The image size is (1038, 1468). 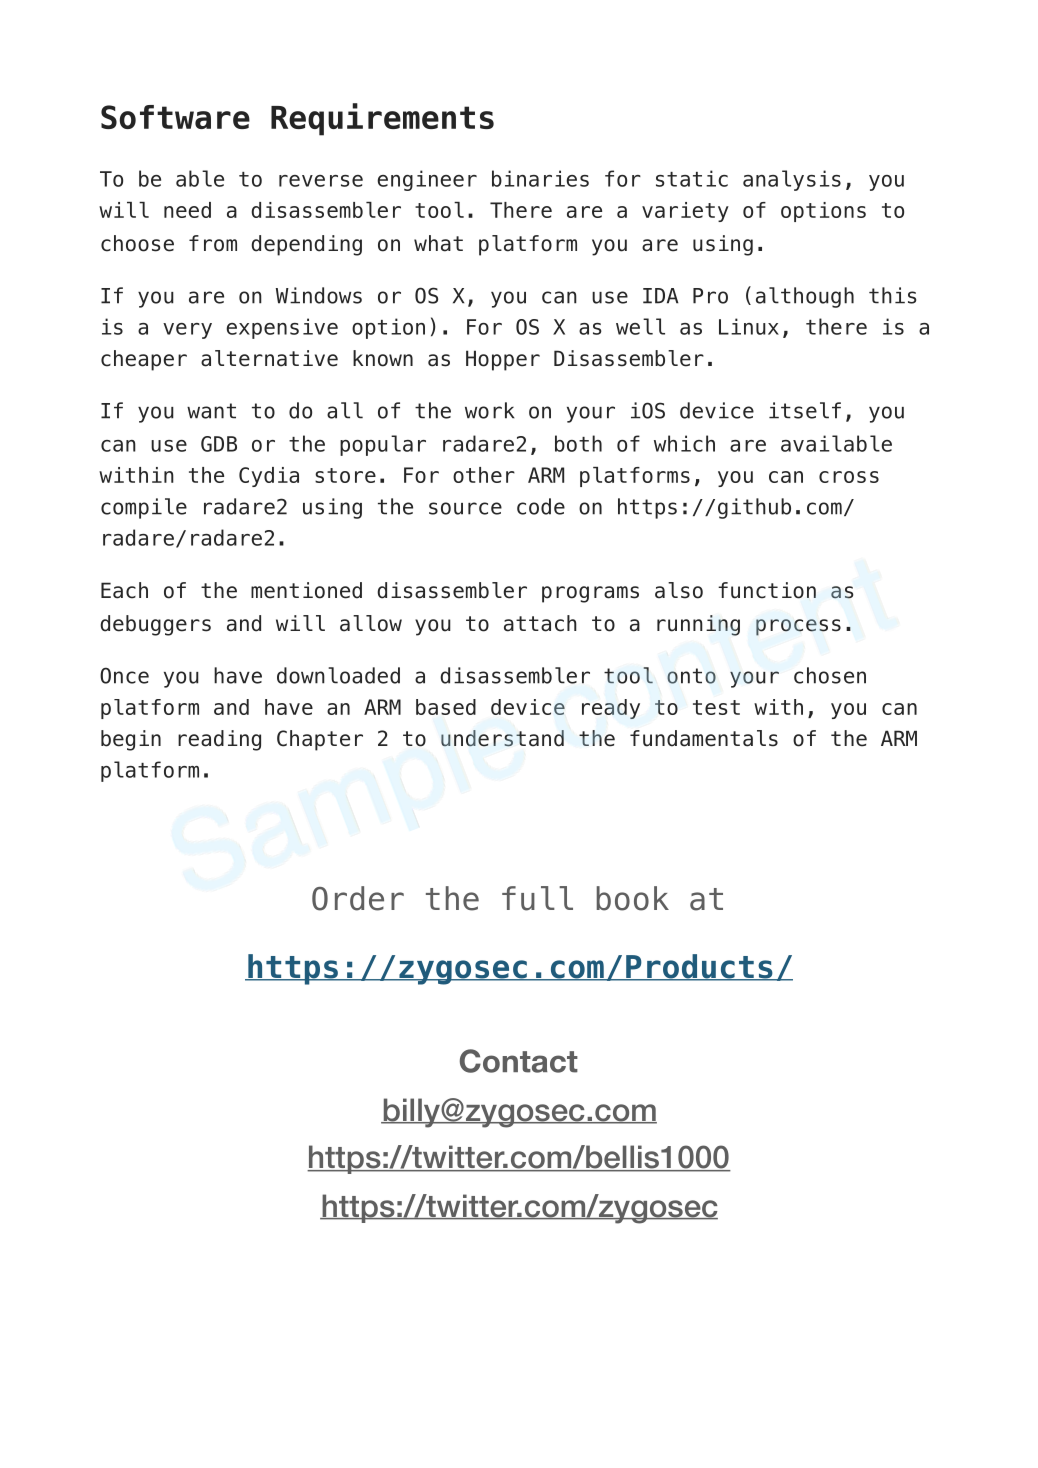 What do you see at coordinates (633, 898) in the image?
I see `book` at bounding box center [633, 898].
